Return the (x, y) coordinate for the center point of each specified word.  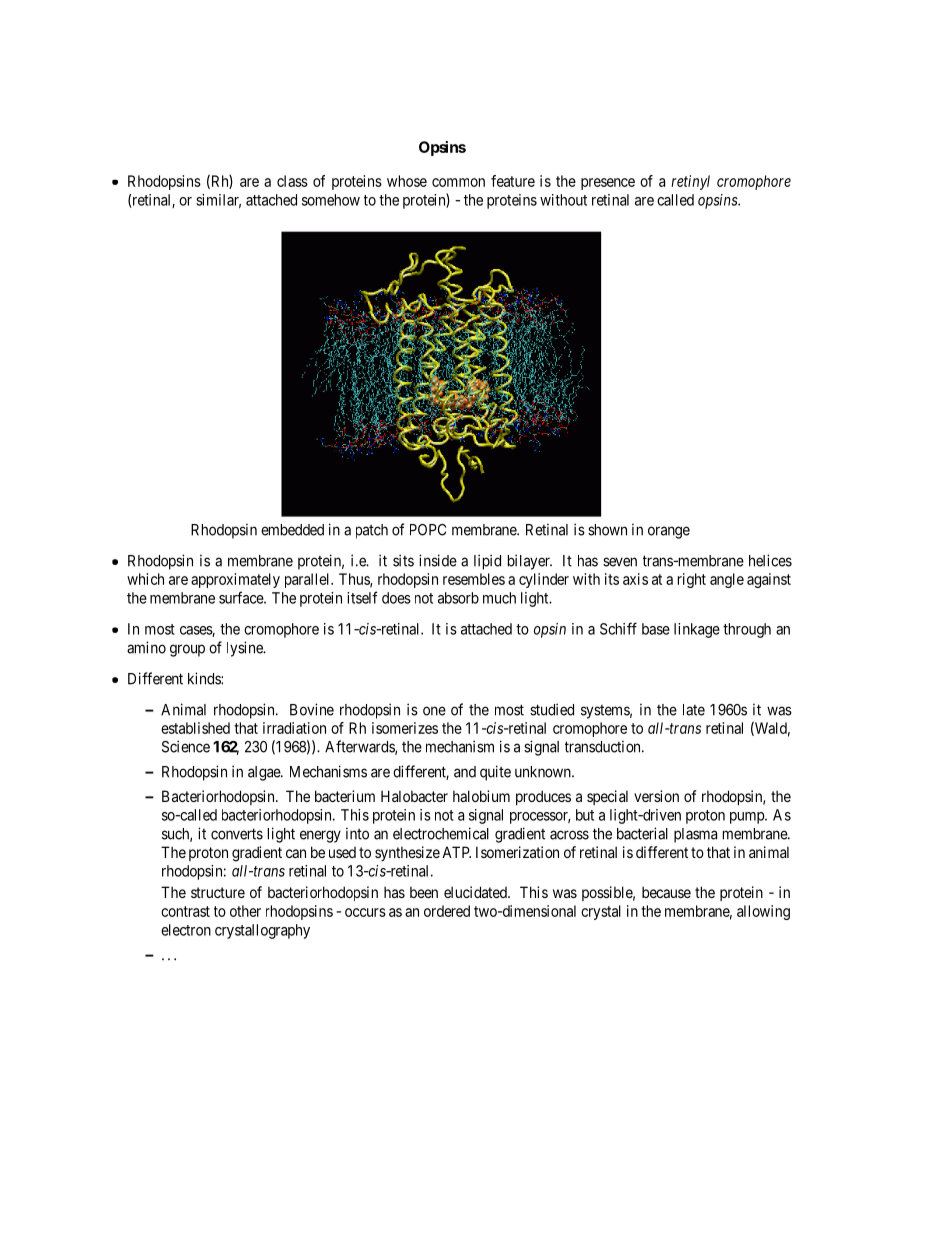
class (292, 181)
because (666, 892)
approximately (235, 580)
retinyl (690, 182)
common (458, 182)
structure (218, 892)
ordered (447, 911)
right (692, 580)
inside (438, 560)
